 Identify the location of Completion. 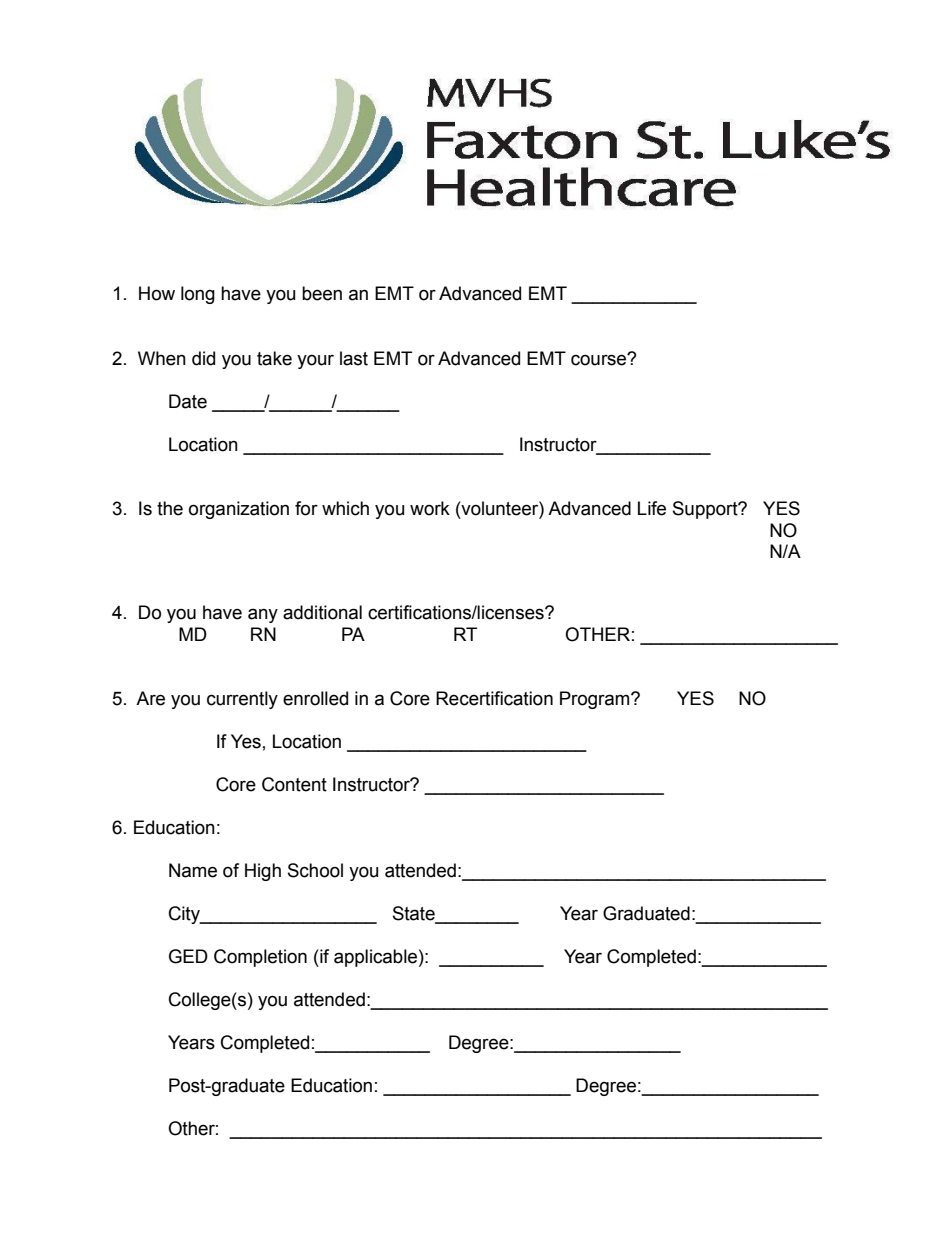
(260, 958).
